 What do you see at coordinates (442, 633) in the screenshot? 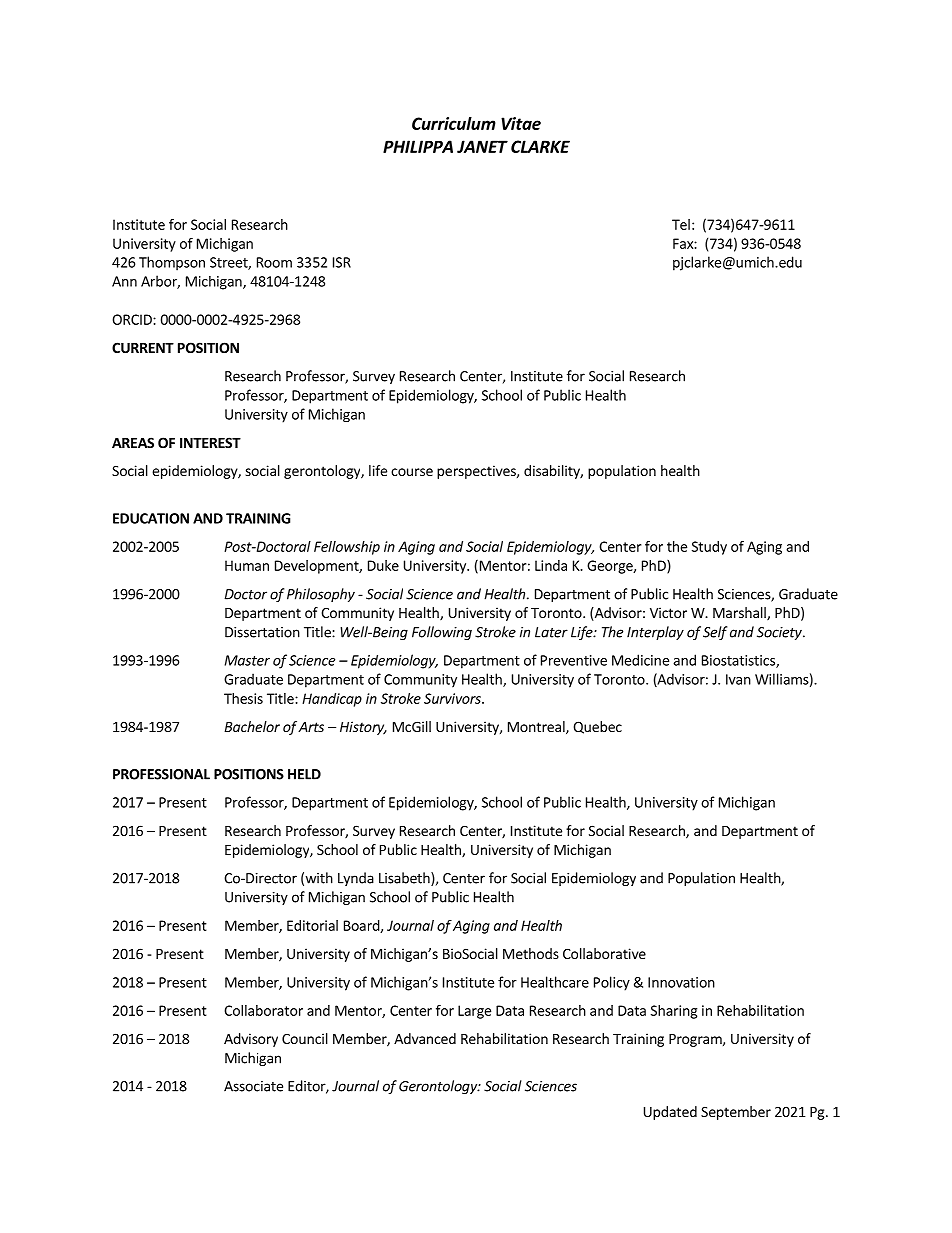
I see `Following` at bounding box center [442, 633].
